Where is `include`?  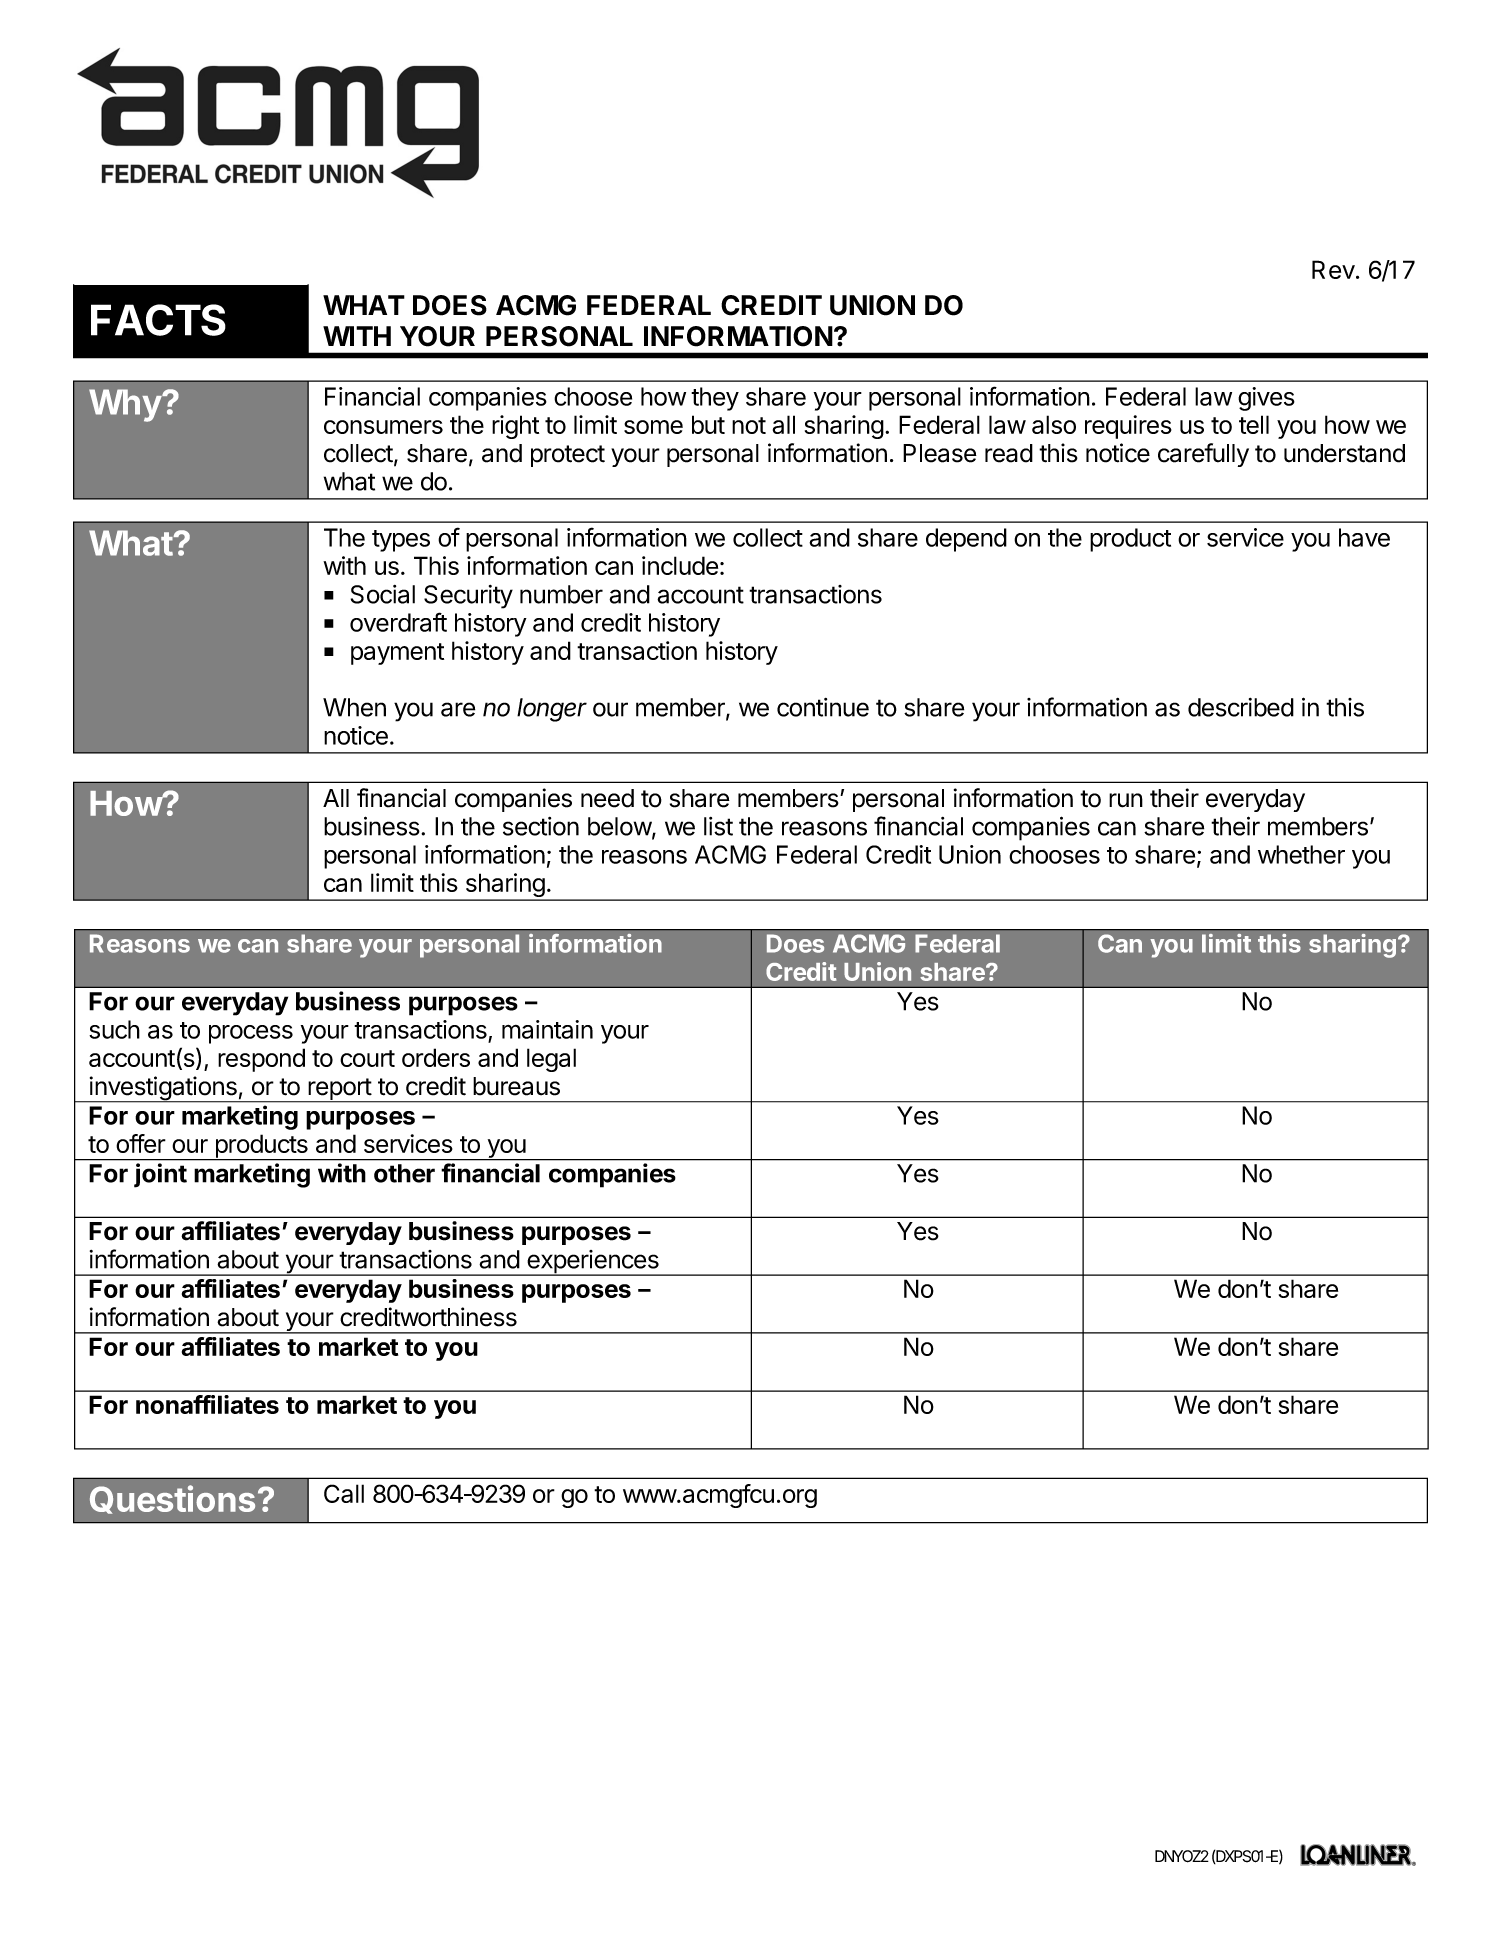
include is located at coordinates (680, 565).
